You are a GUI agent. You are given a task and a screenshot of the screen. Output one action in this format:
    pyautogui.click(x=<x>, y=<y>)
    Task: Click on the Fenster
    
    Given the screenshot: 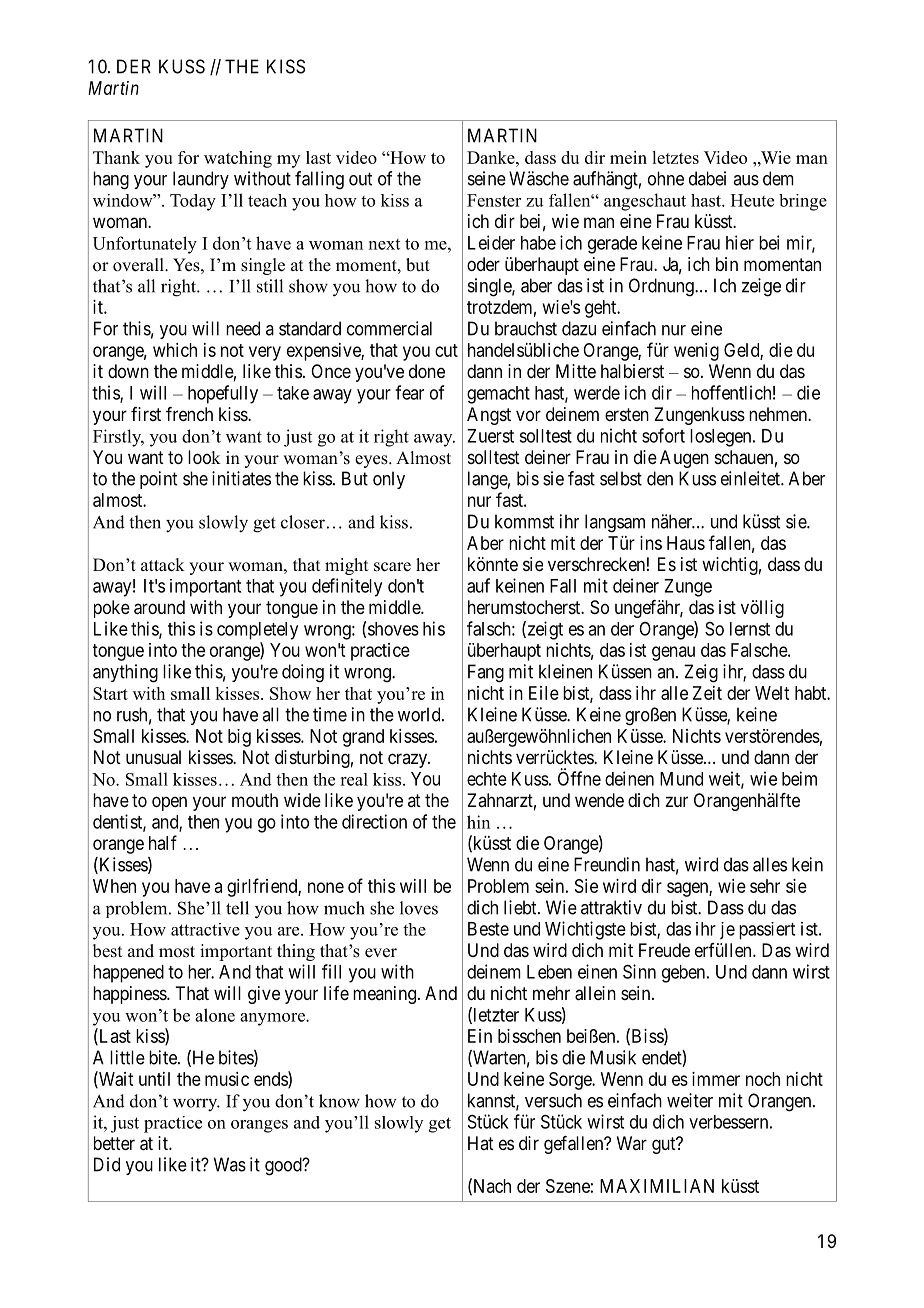 What is the action you would take?
    pyautogui.click(x=494, y=200)
